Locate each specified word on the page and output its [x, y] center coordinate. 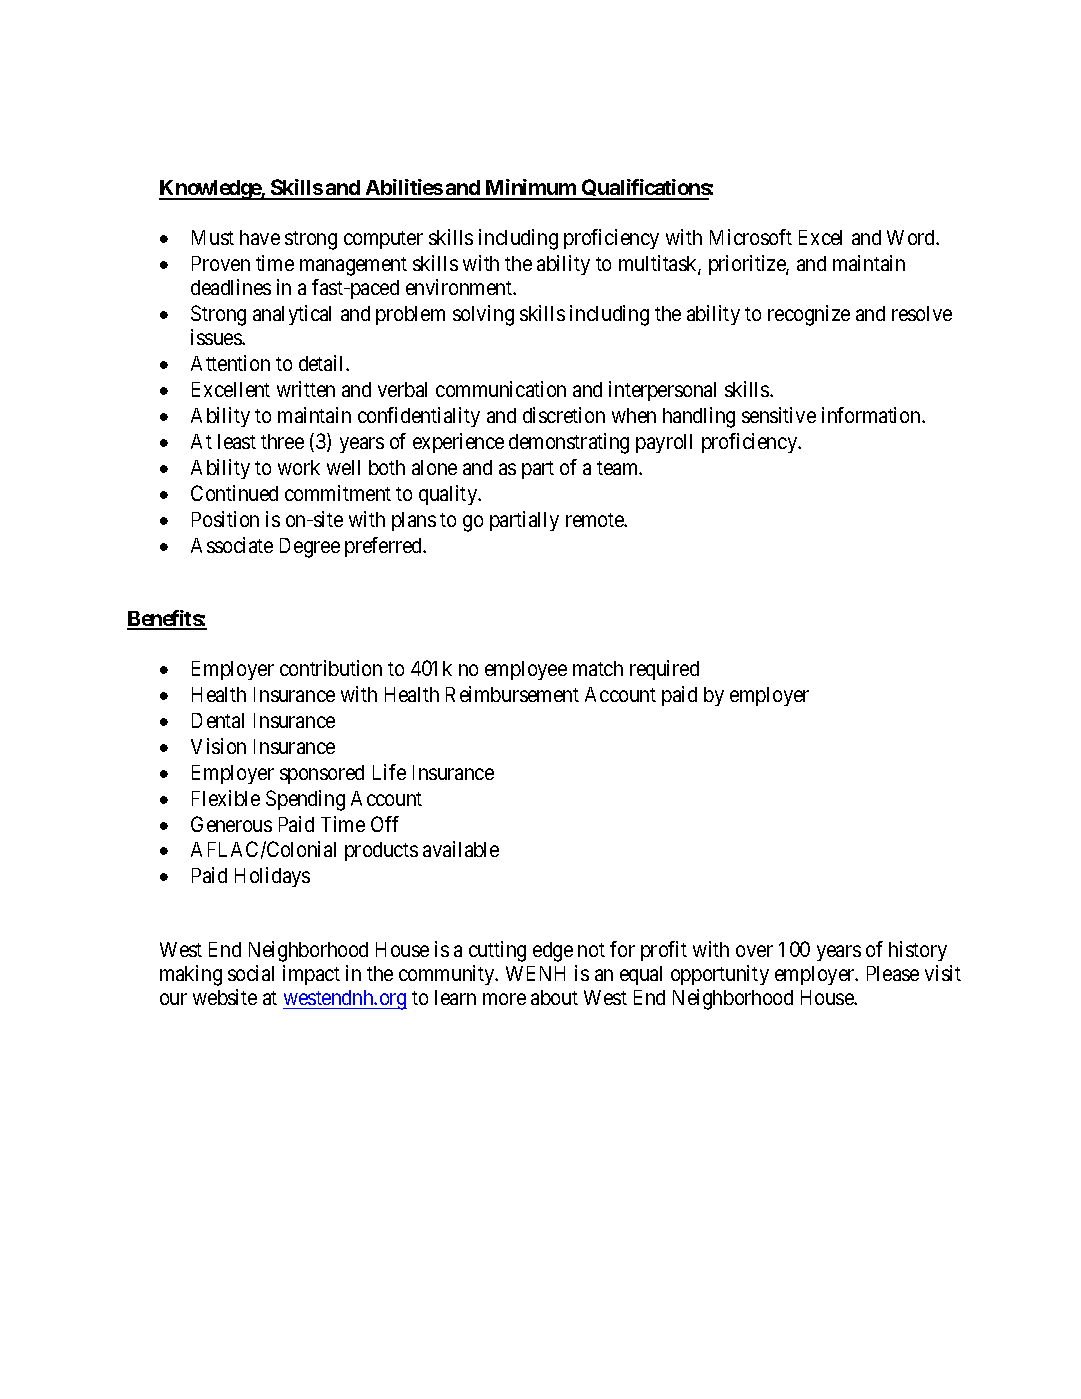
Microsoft [751, 237]
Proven [221, 263]
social [251, 973]
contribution [331, 668]
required [664, 670]
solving [483, 315]
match [598, 668]
